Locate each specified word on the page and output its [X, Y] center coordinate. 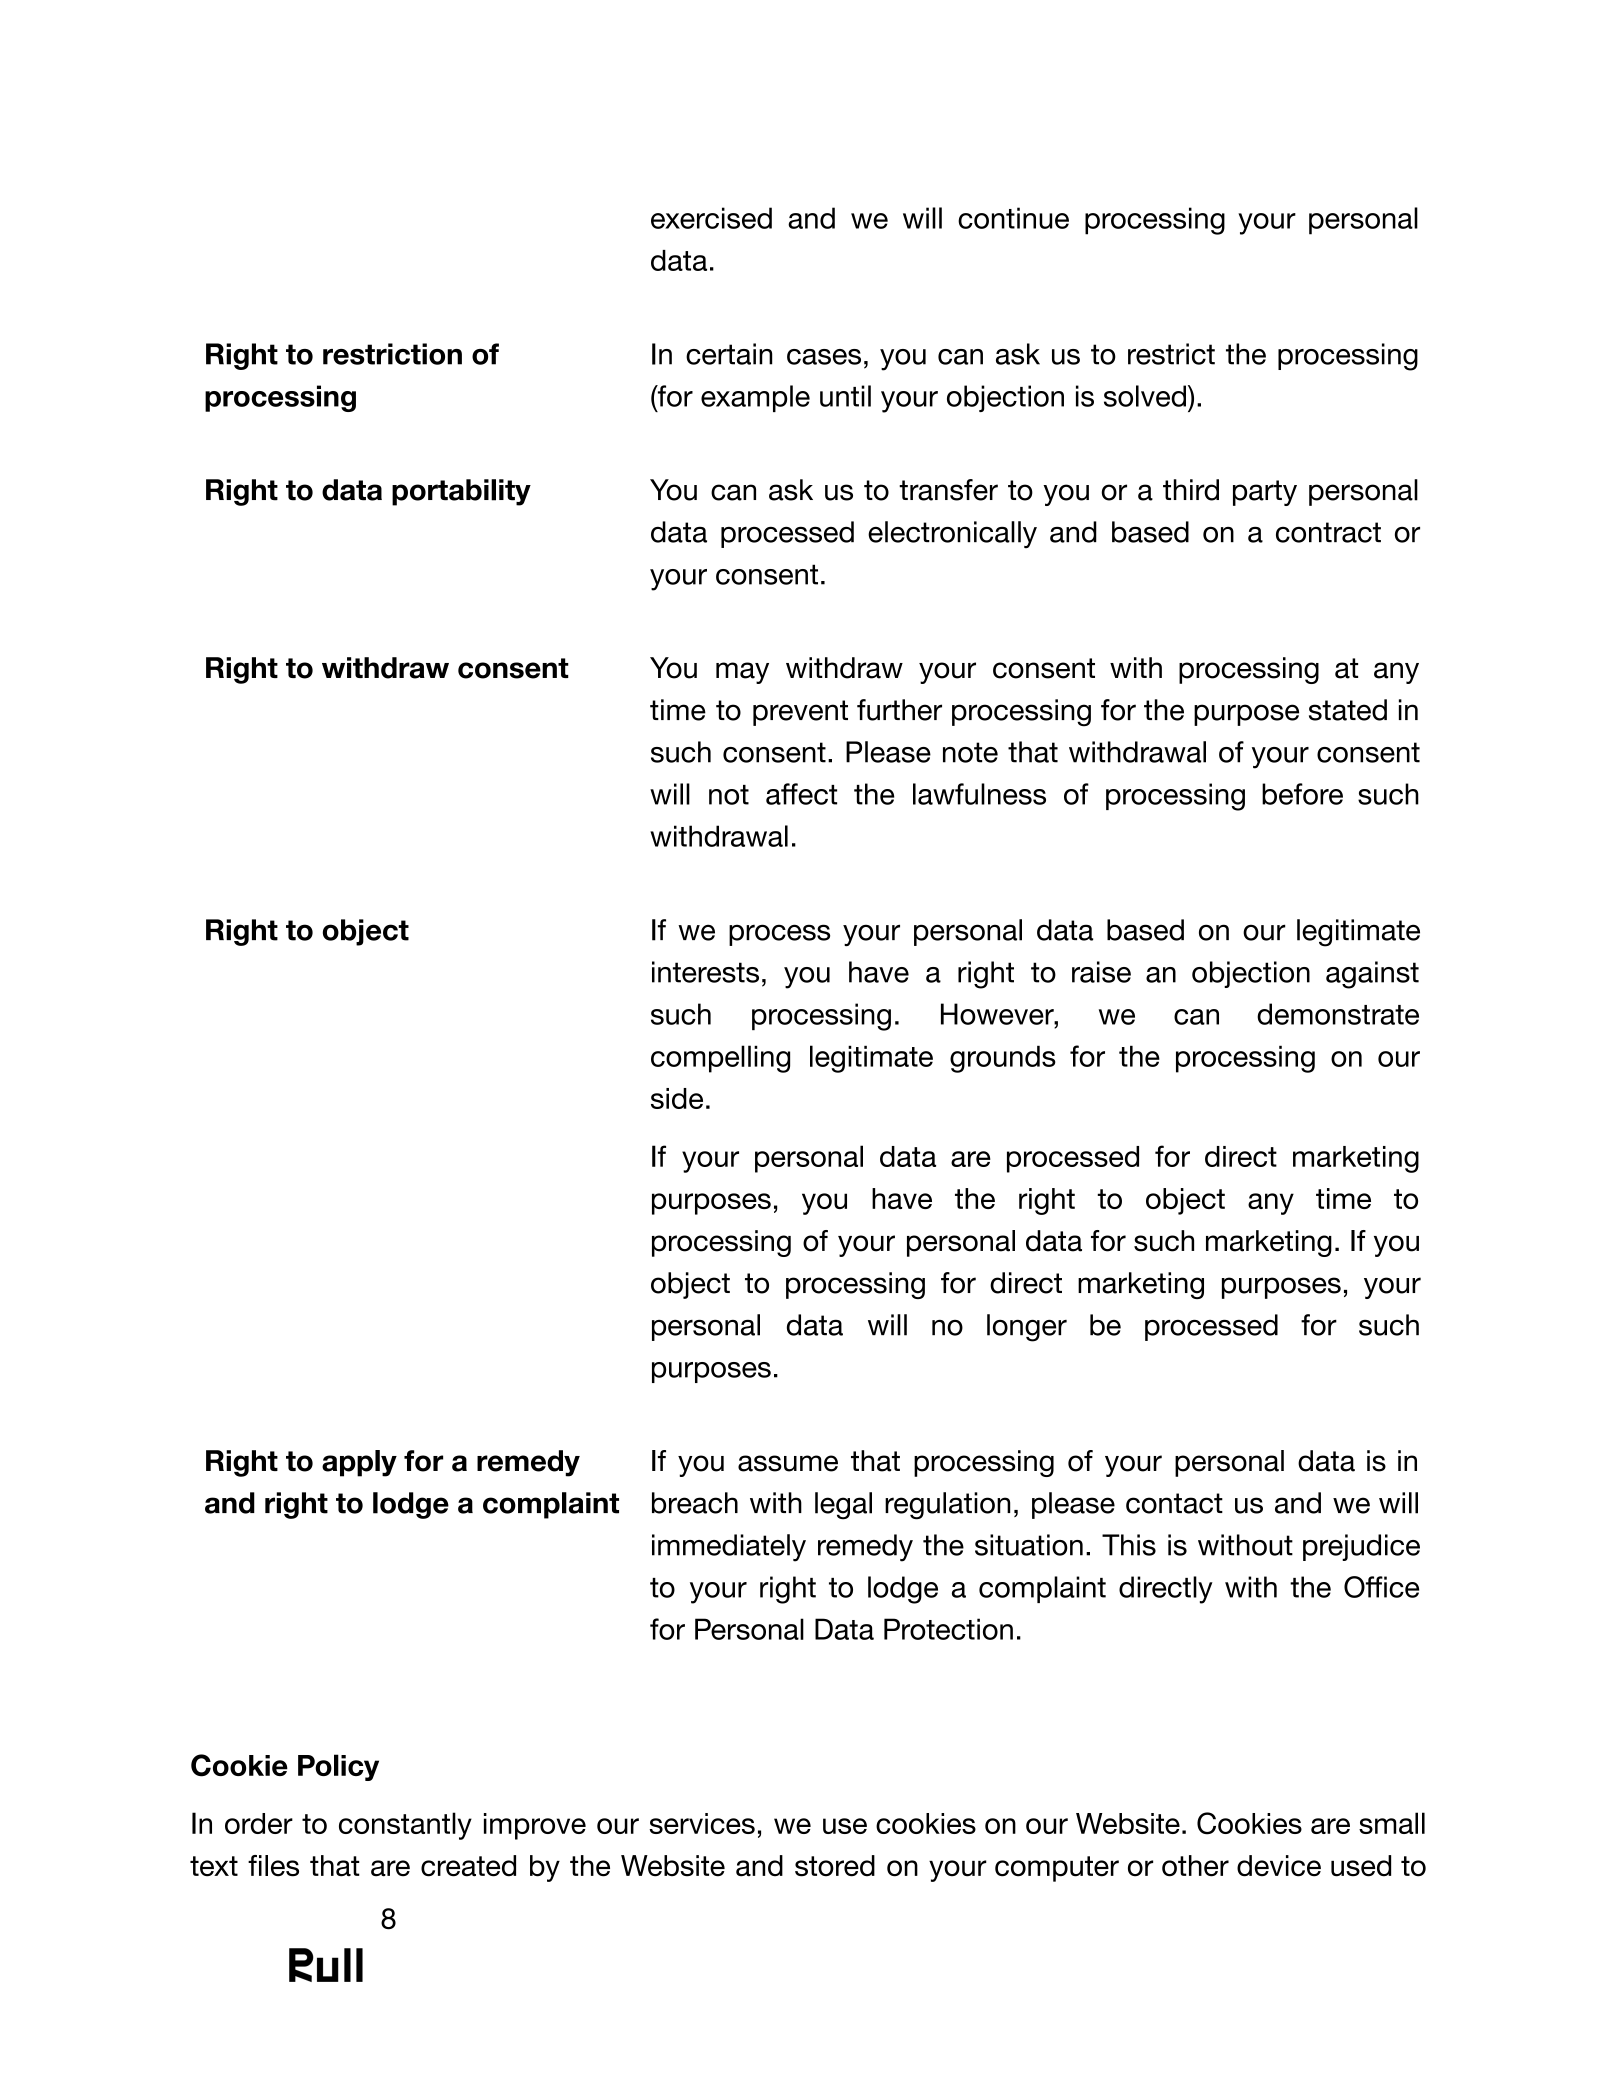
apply [359, 1463]
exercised [711, 218]
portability [461, 492]
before [1302, 794]
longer [1027, 1328]
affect [801, 794]
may [742, 673]
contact [1174, 1503]
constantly [405, 1826]
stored [835, 1866]
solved [1145, 396]
